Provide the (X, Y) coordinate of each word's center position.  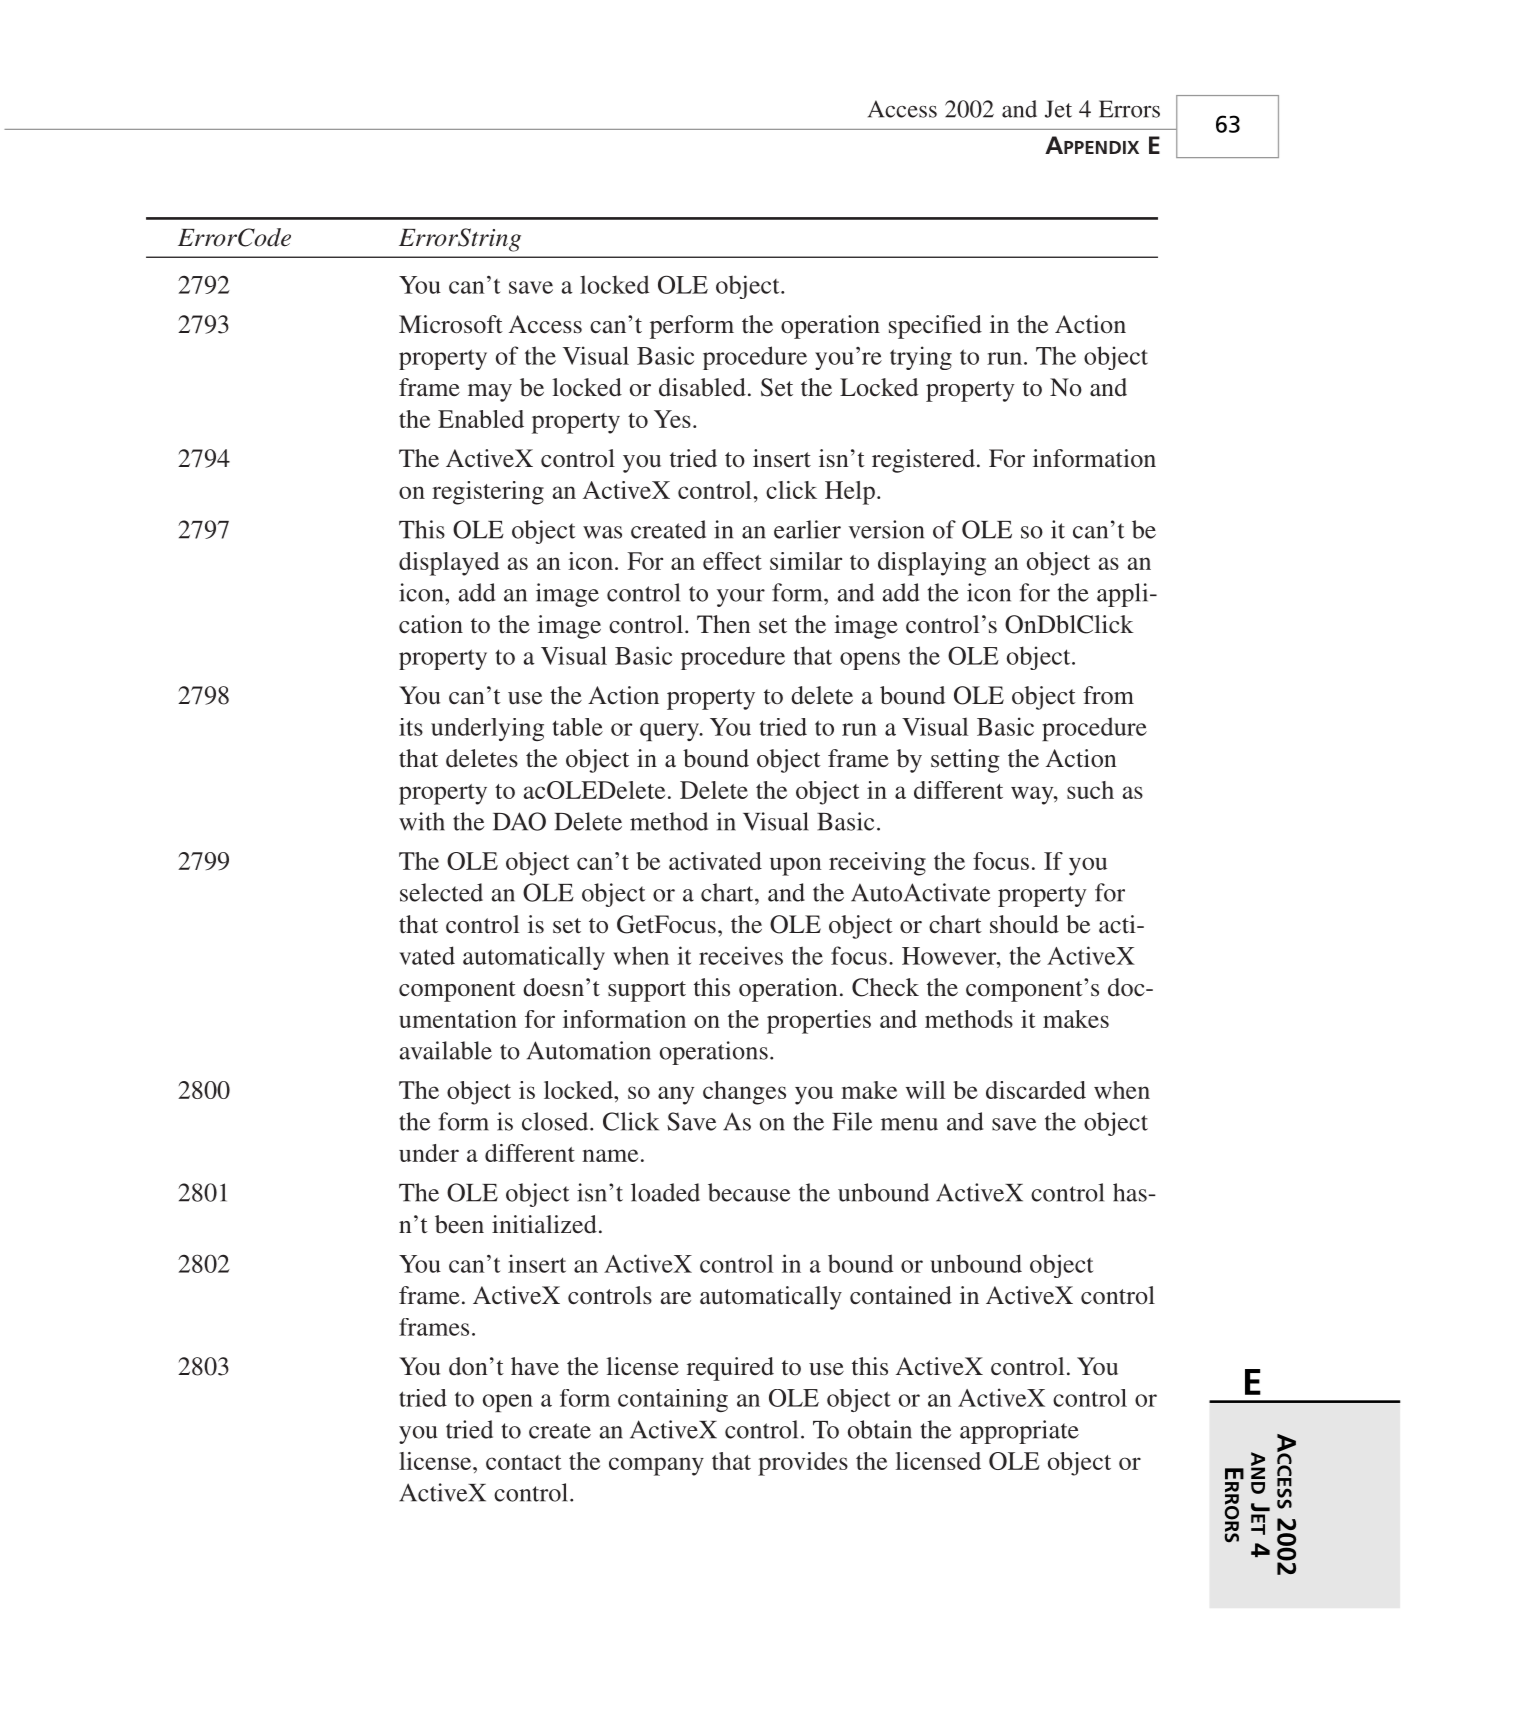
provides (803, 1464)
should (1024, 924)
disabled (702, 387)
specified (935, 327)
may (490, 393)
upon (796, 866)
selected (441, 892)
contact (523, 1462)
